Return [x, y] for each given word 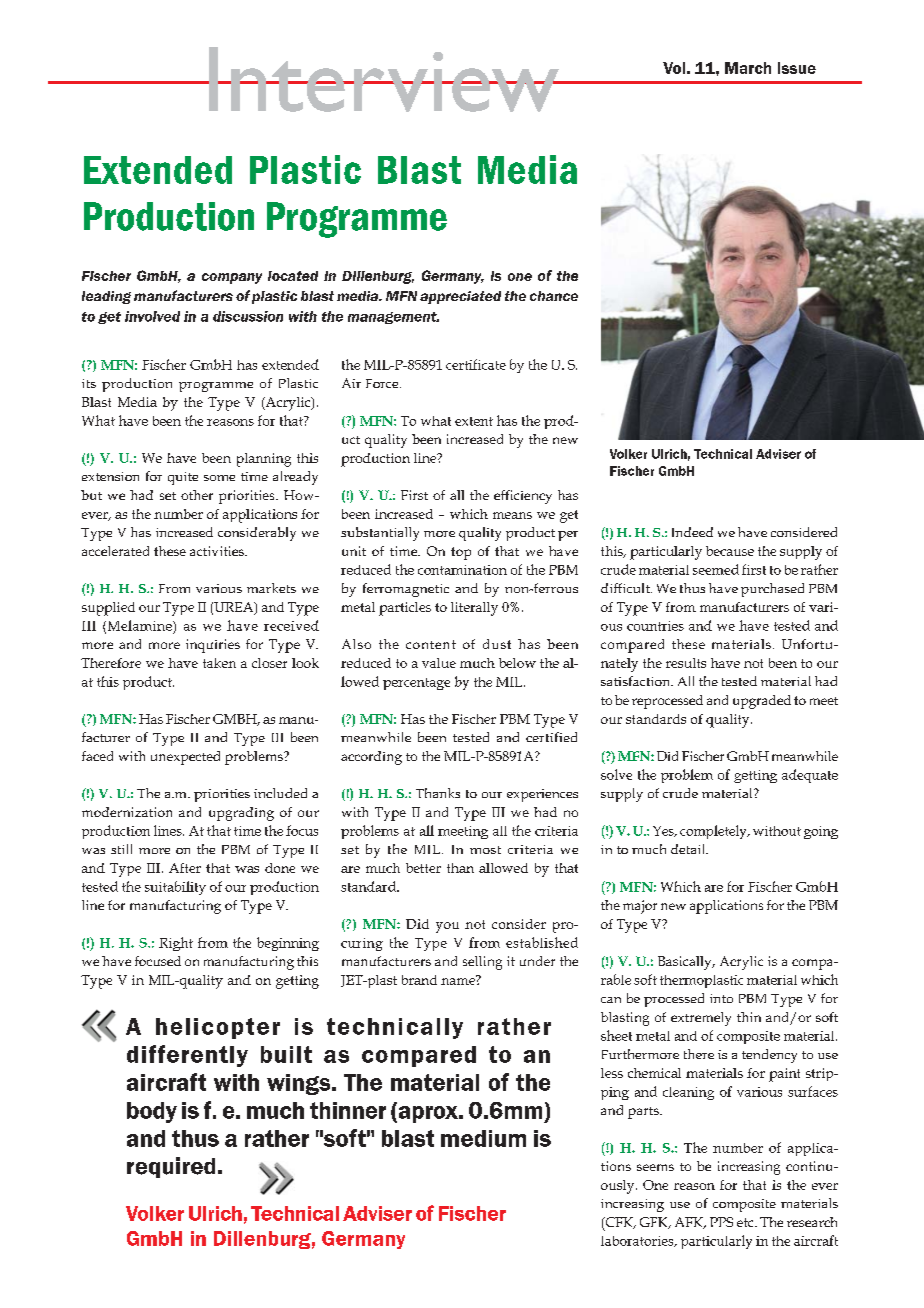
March [748, 68]
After [185, 868]
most [485, 850]
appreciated [460, 297]
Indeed [692, 532]
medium [483, 1138]
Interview [384, 79]
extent [474, 421]
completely [714, 832]
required [171, 1167]
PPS [721, 1222]
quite [183, 478]
